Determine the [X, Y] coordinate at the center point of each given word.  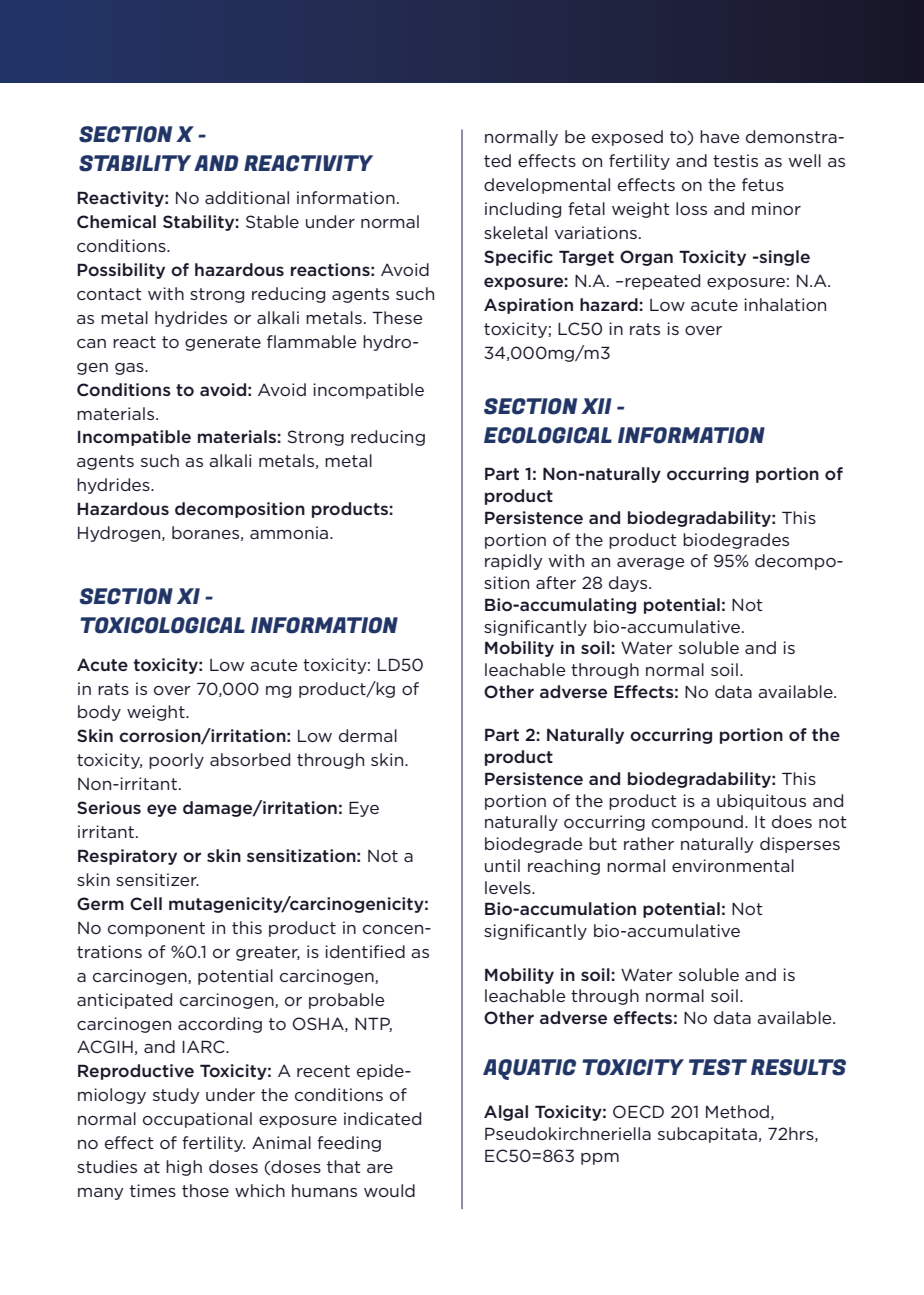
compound [697, 823]
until [502, 865]
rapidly [514, 562]
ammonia [290, 532]
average [650, 564]
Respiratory [127, 857]
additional [247, 197]
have [719, 136]
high [184, 1168]
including [523, 210]
